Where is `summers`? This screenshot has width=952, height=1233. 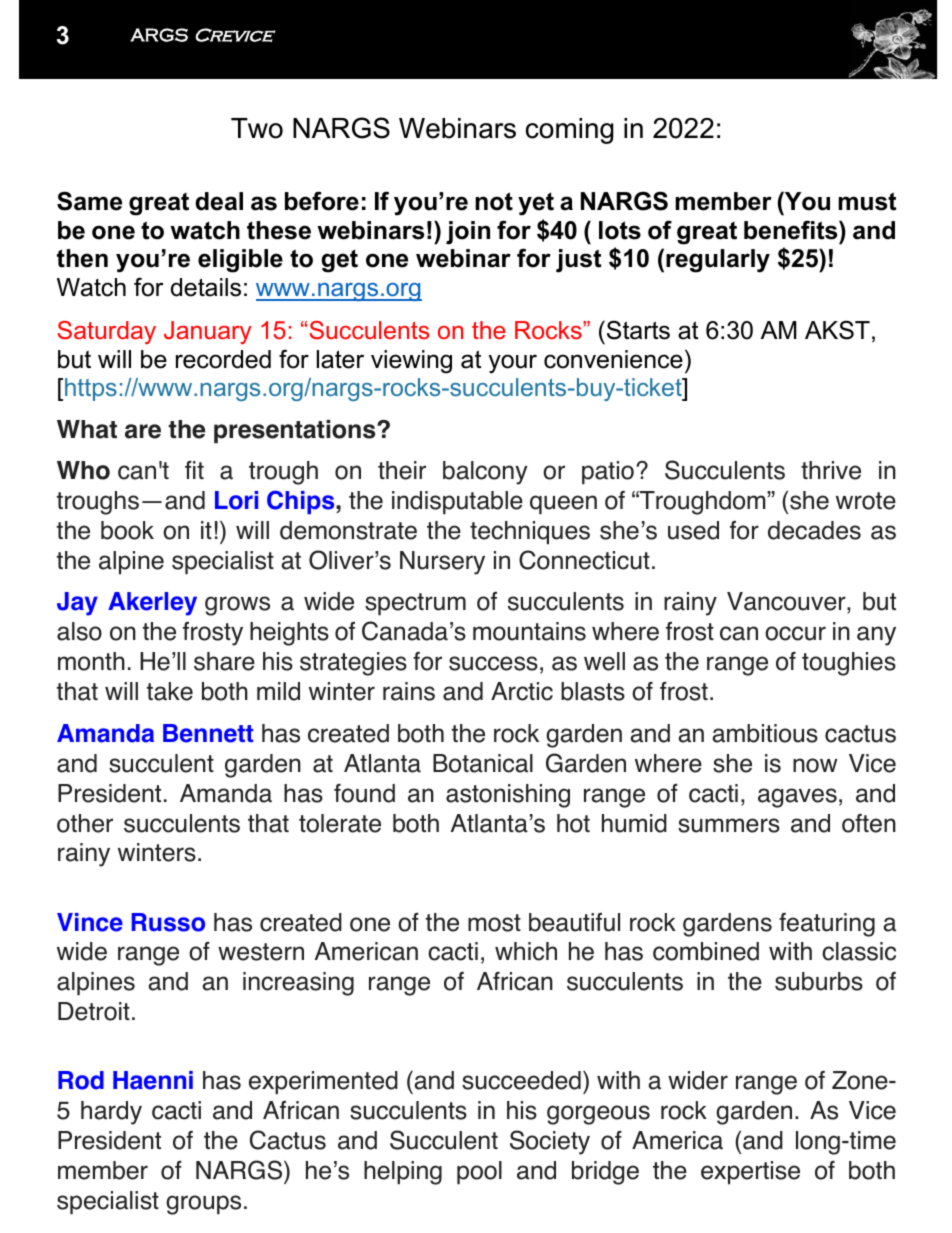 summers is located at coordinates (729, 825).
